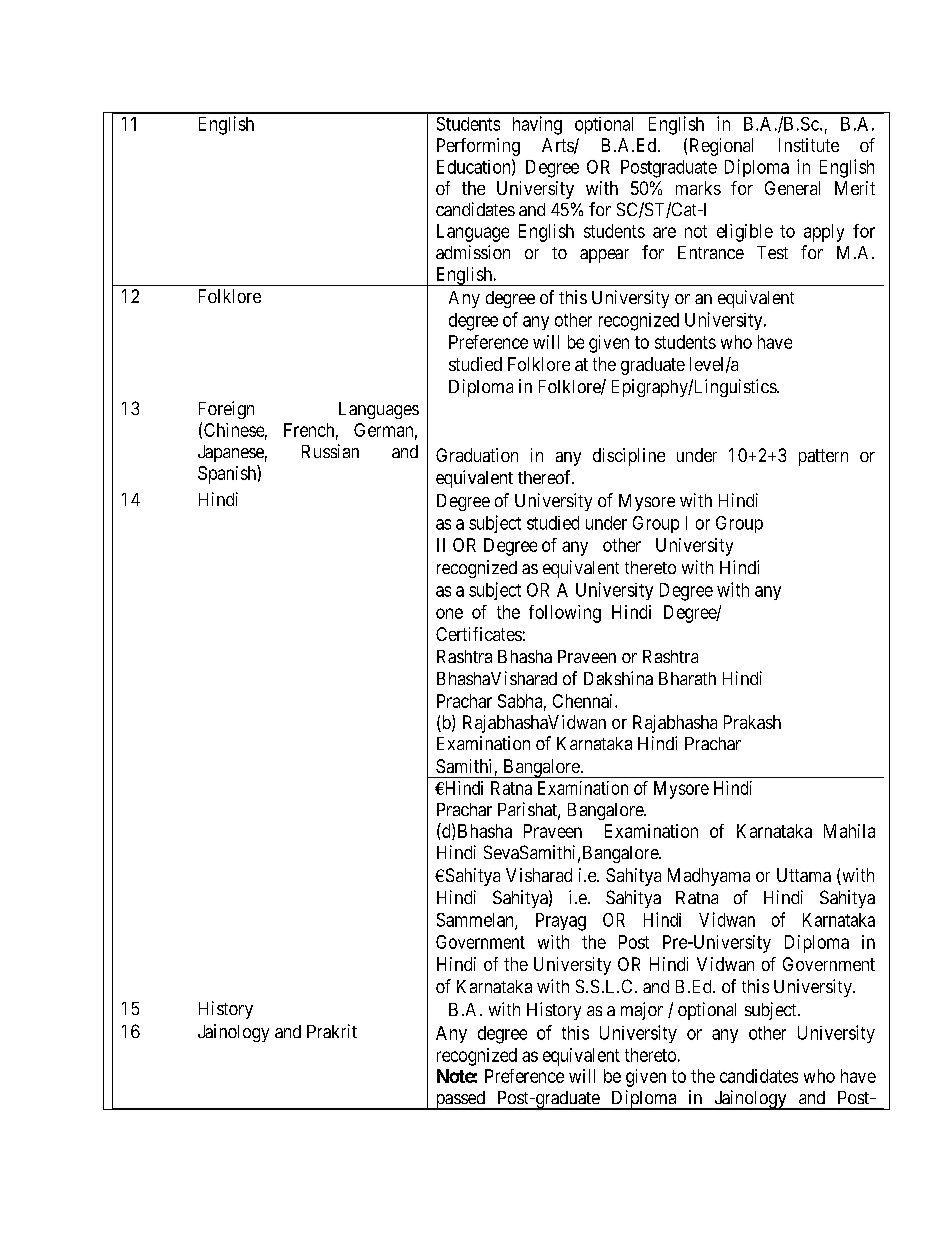  I want to click on passed, so click(460, 1100).
